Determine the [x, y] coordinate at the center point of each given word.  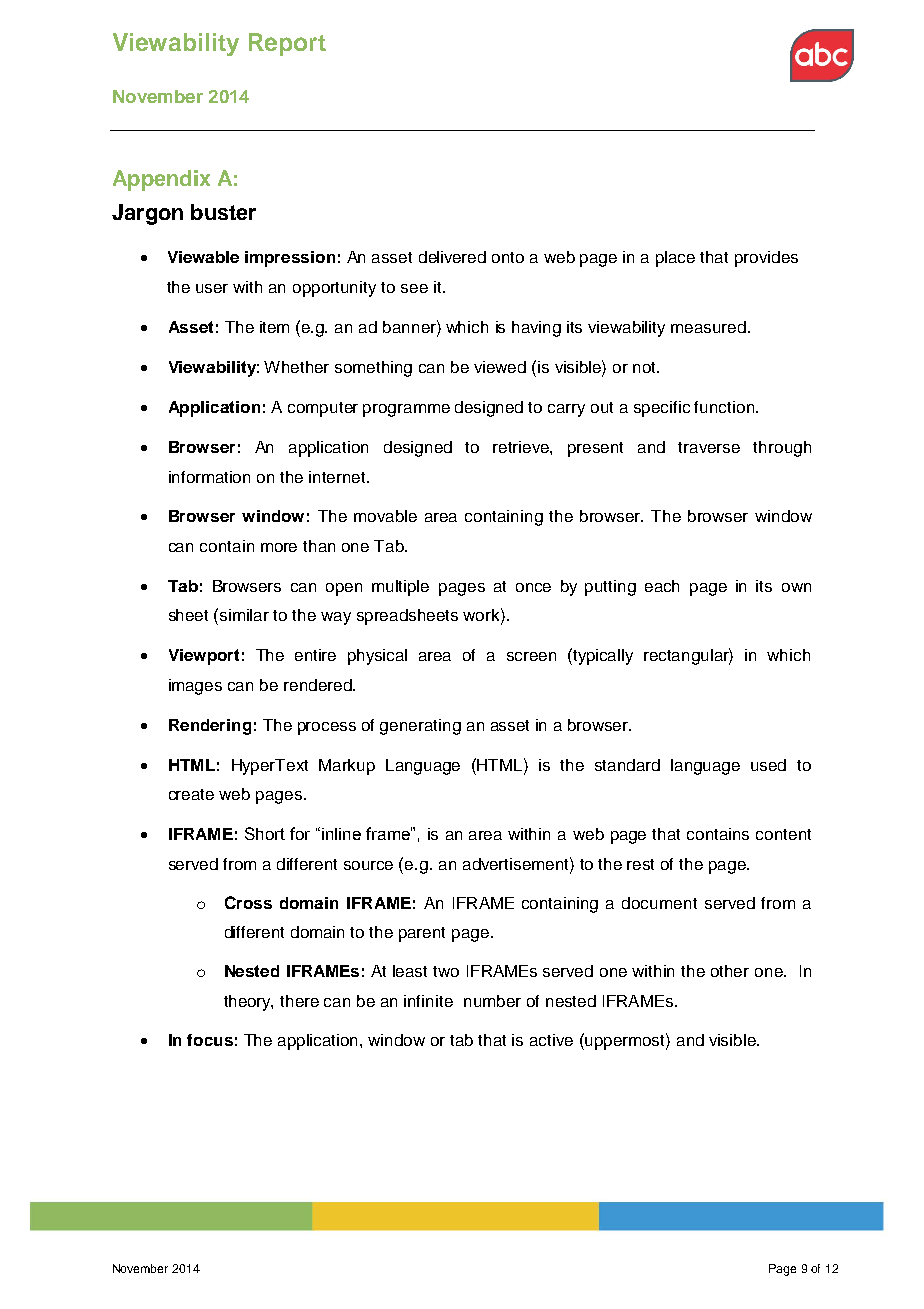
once [533, 587]
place [675, 259]
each [662, 586]
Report [287, 44]
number [492, 1001]
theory [248, 1003]
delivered [452, 257]
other [730, 971]
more [279, 547]
